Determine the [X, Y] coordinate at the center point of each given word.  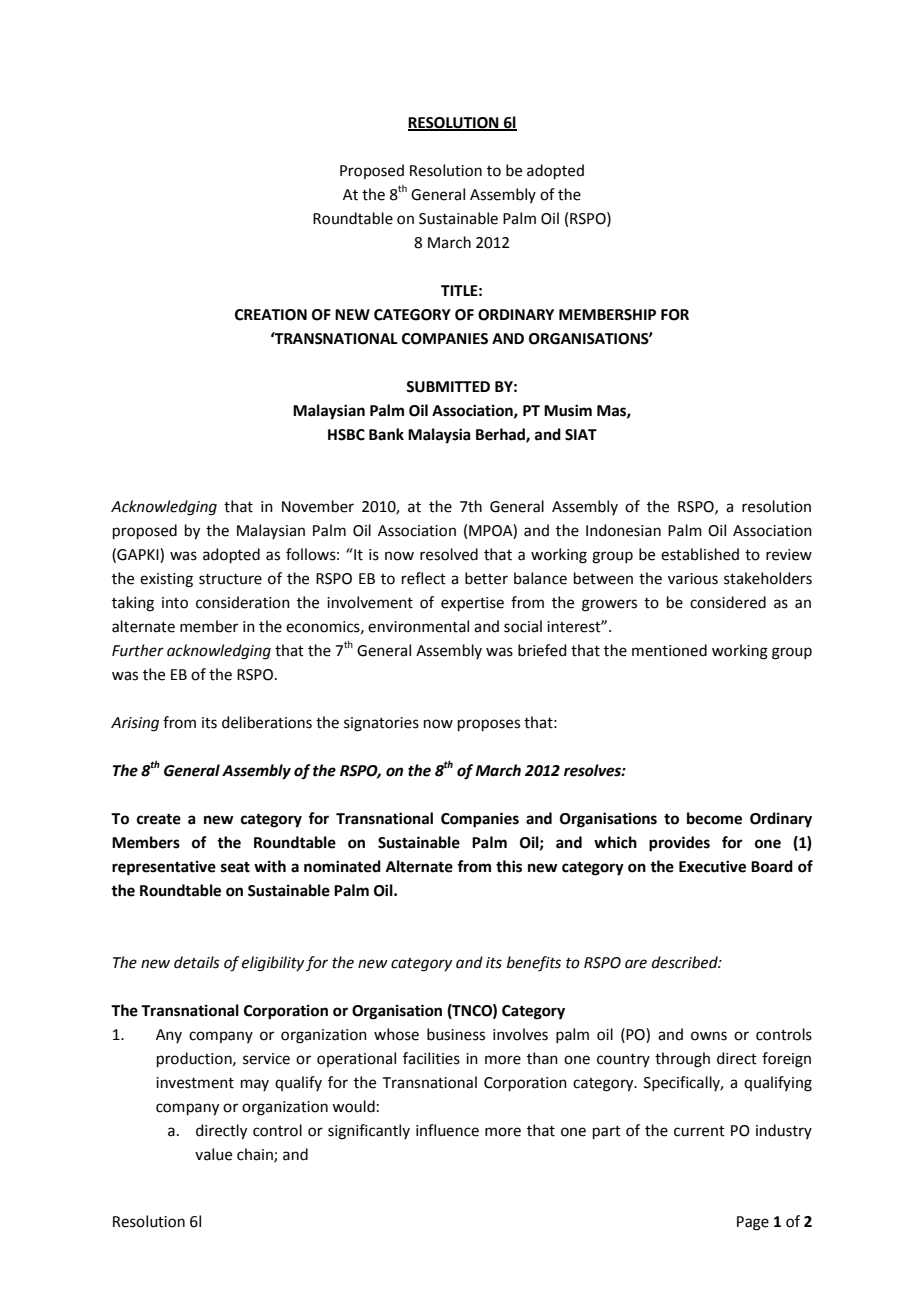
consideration [243, 602]
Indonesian [623, 530]
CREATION [271, 315]
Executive [712, 866]
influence [447, 1130]
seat [235, 867]
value [213, 1154]
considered [728, 602]
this [509, 866]
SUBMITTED [448, 387]
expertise [472, 604]
